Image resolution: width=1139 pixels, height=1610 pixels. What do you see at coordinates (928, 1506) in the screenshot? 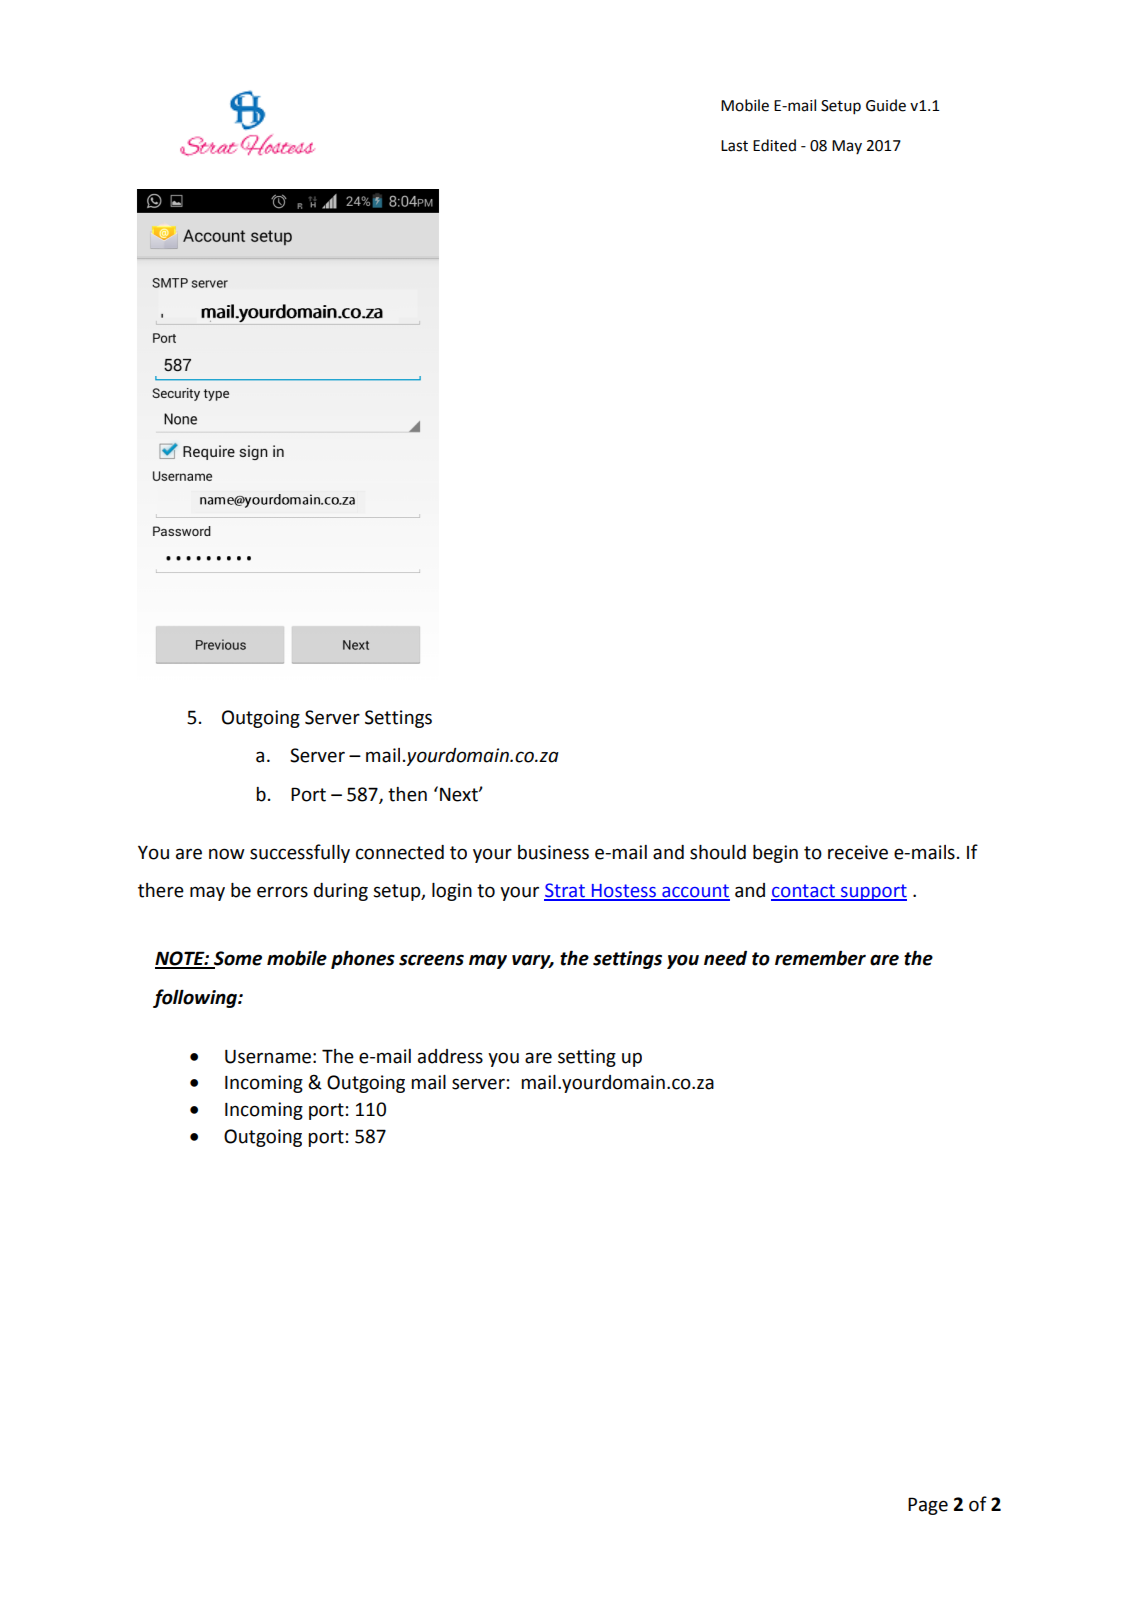
I see `Page` at bounding box center [928, 1506].
